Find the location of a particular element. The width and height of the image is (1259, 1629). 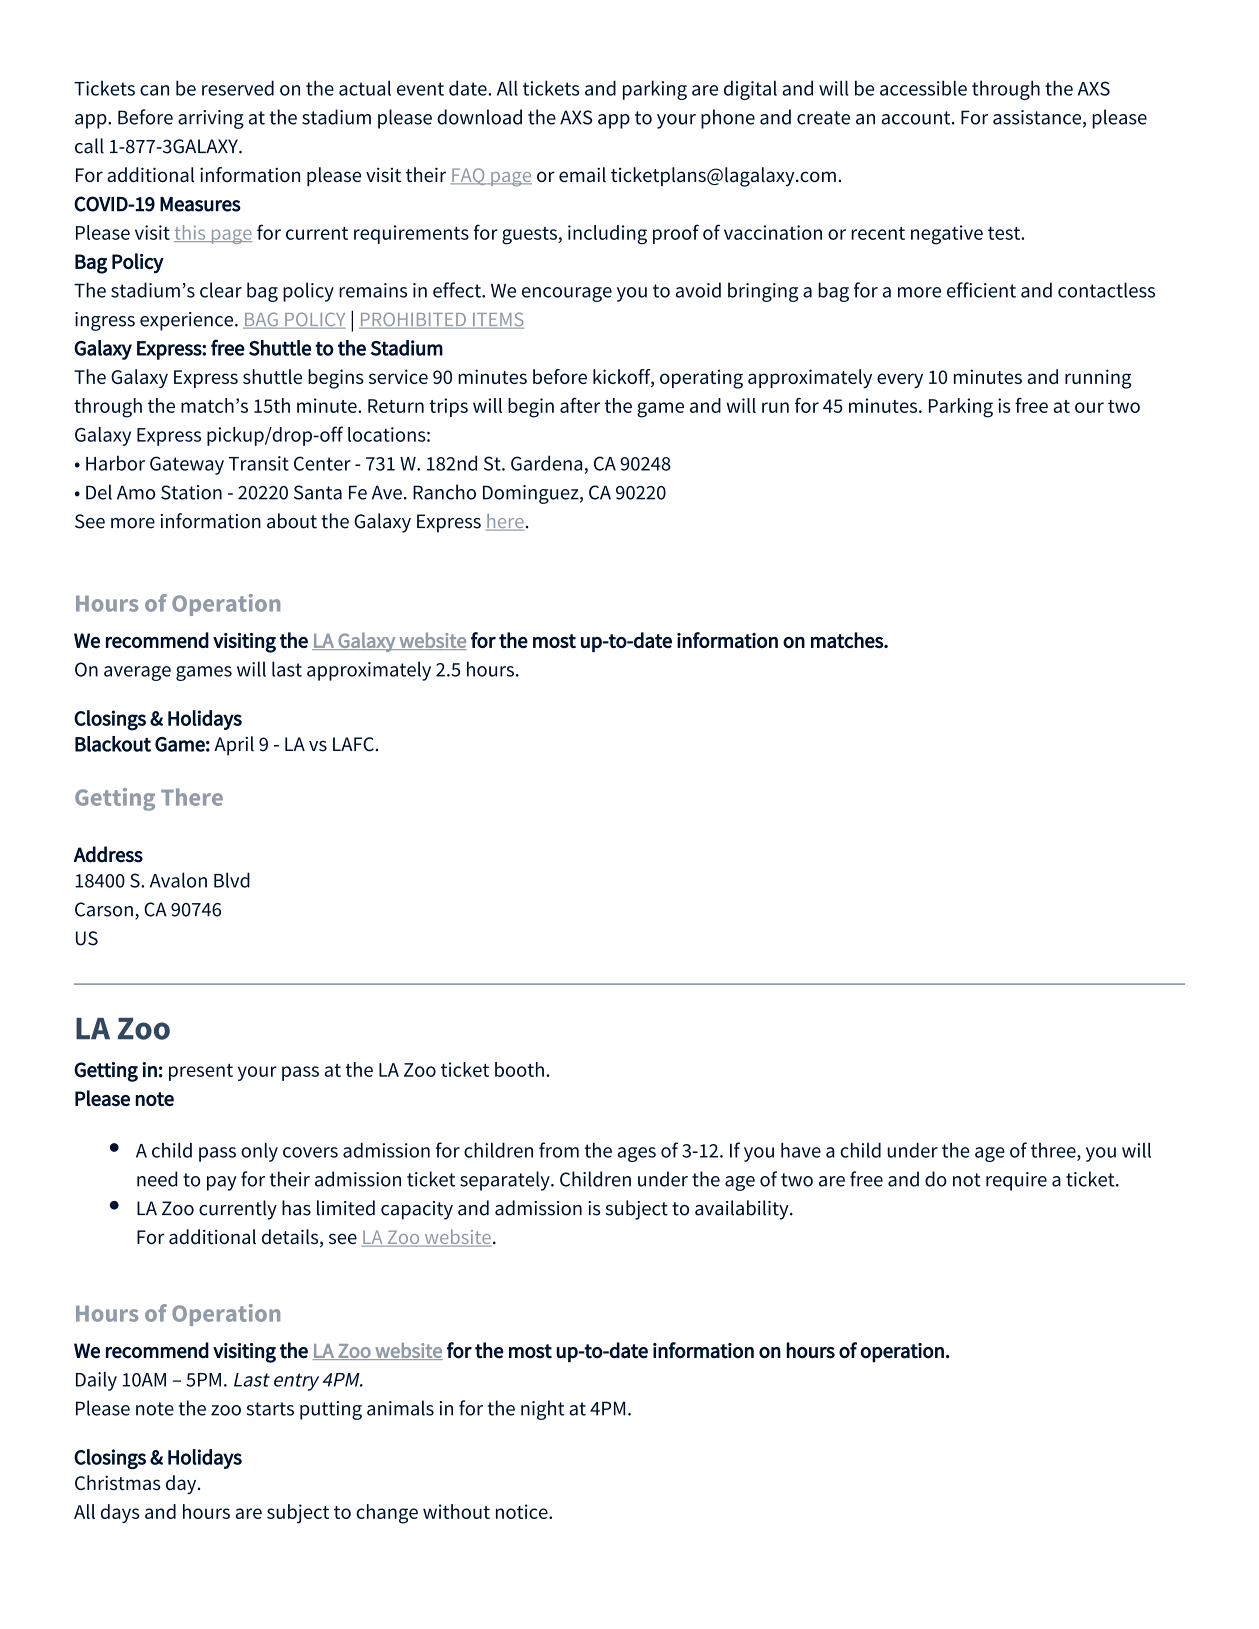

email is located at coordinates (582, 174).
